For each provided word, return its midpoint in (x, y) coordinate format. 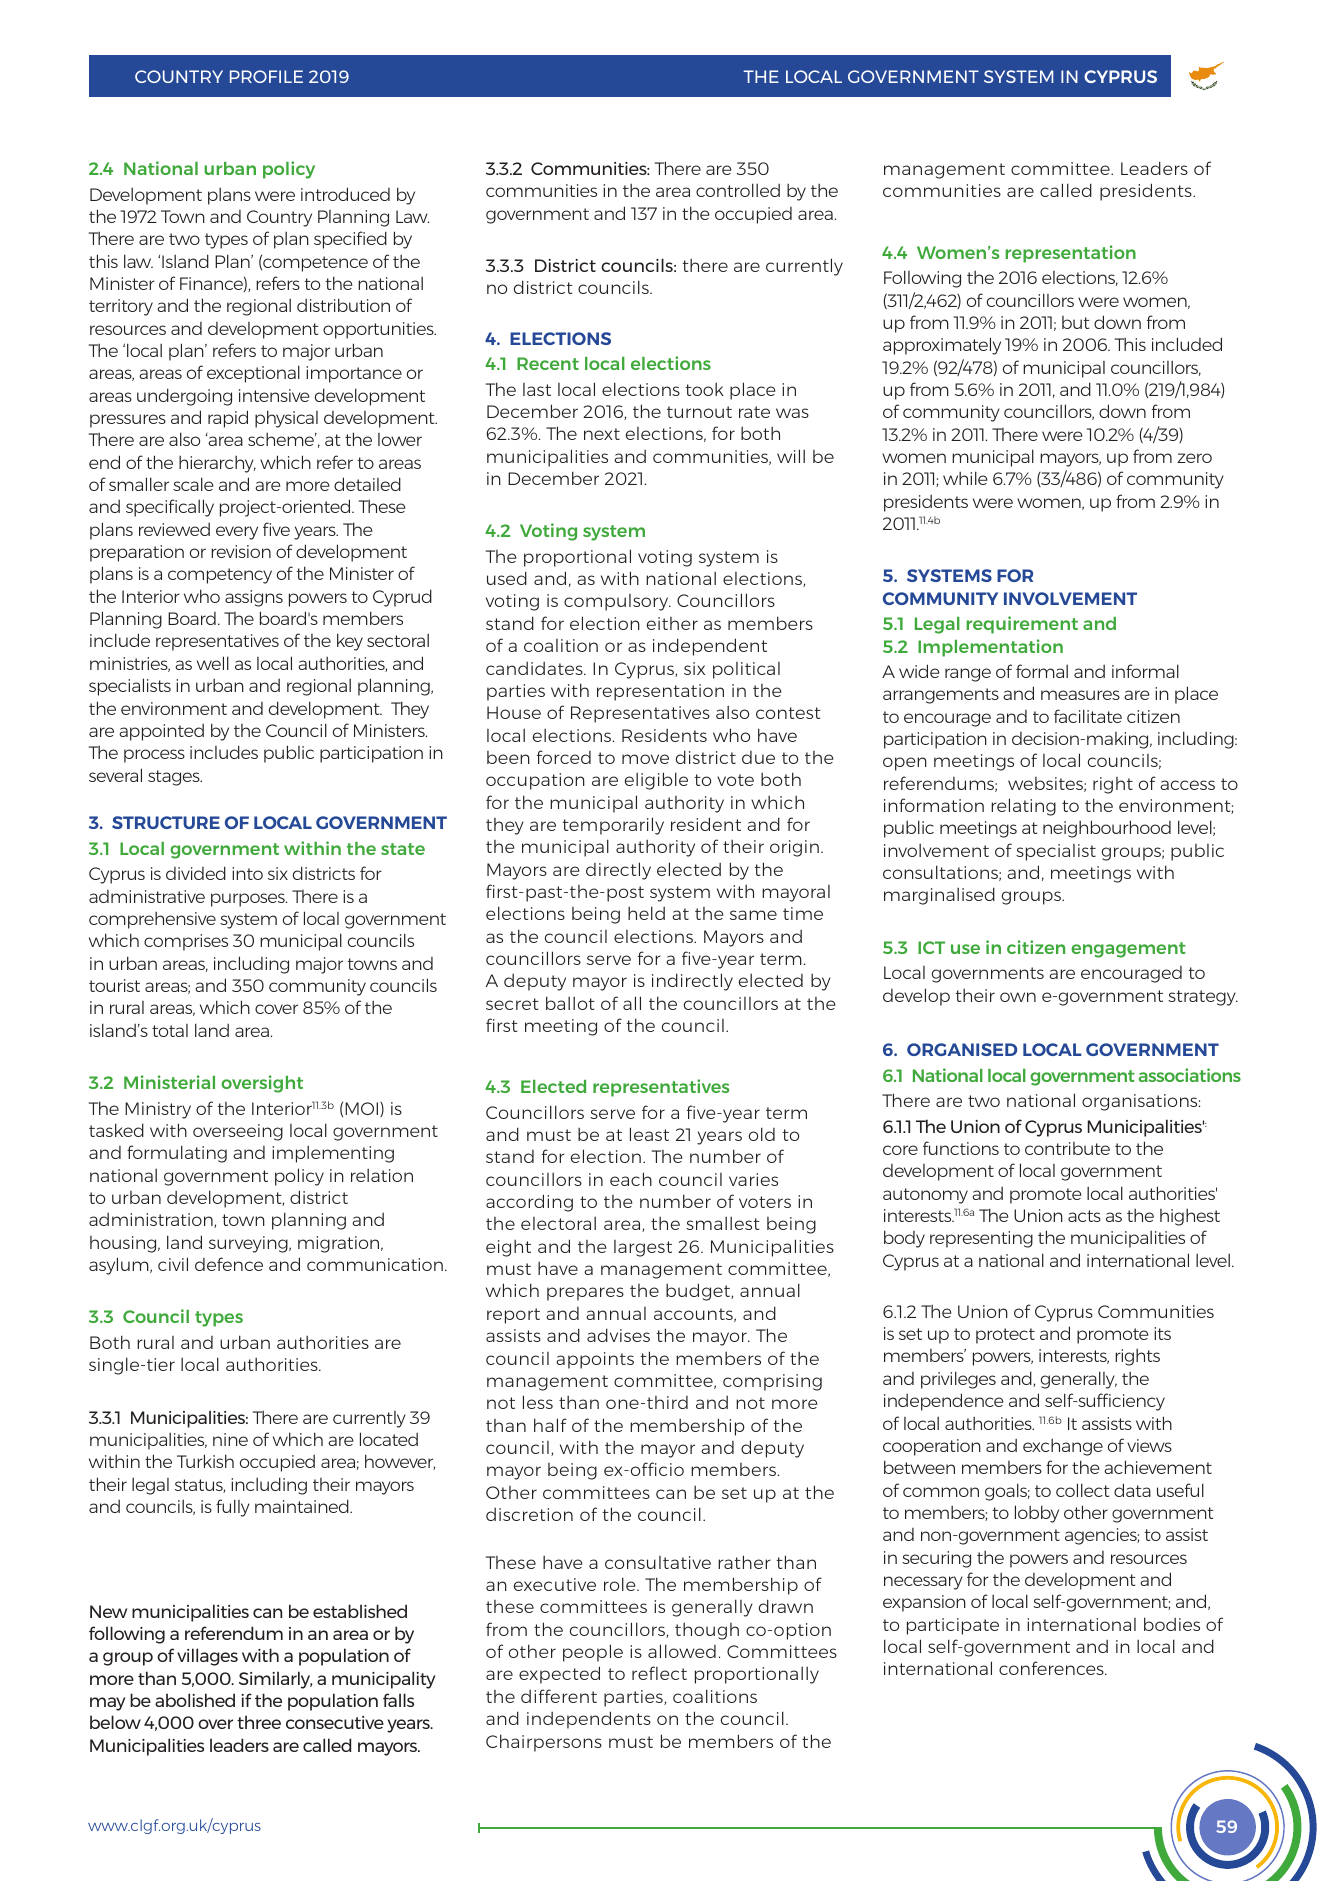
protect (1005, 1336)
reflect (659, 1673)
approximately (942, 346)
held (646, 913)
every (237, 533)
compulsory (617, 602)
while (965, 478)
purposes (249, 900)
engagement (1128, 950)
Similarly (275, 1680)
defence (229, 1264)
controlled (738, 190)
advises (618, 1335)
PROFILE (266, 76)
